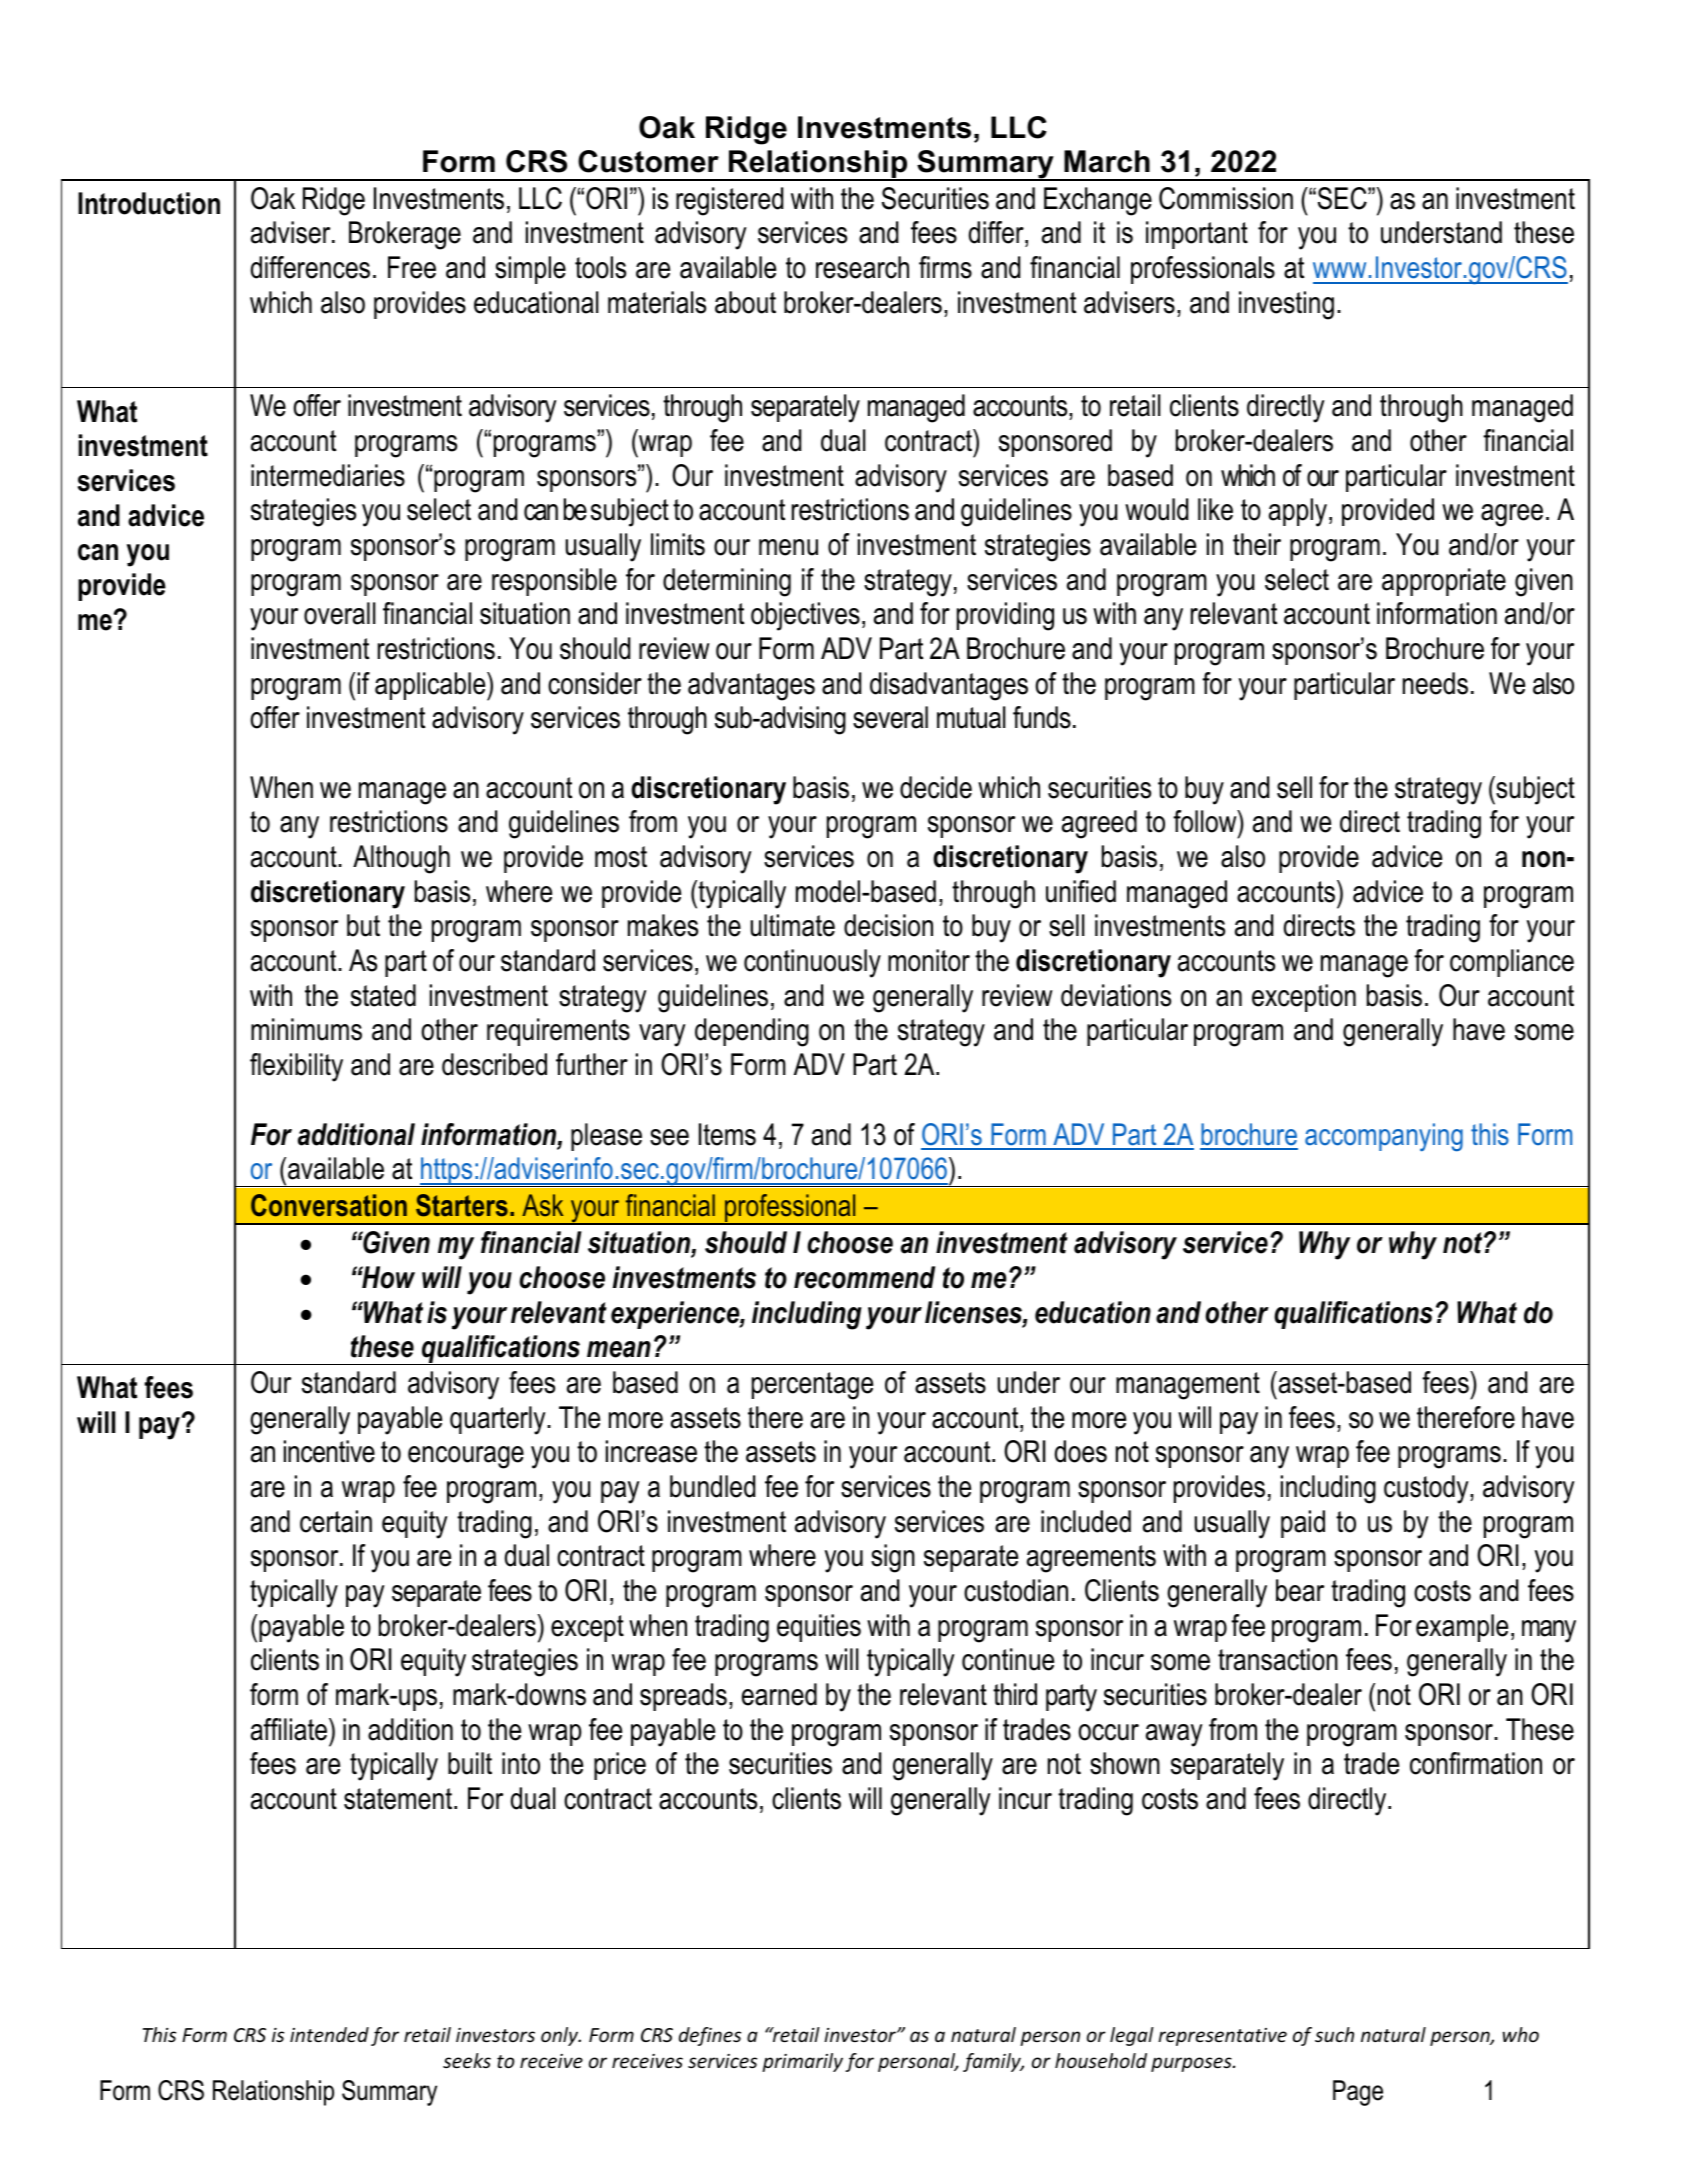 This screenshot has height=2176, width=1681. Describe the element at coordinates (862, 267) in the screenshot. I see `research` at that location.
